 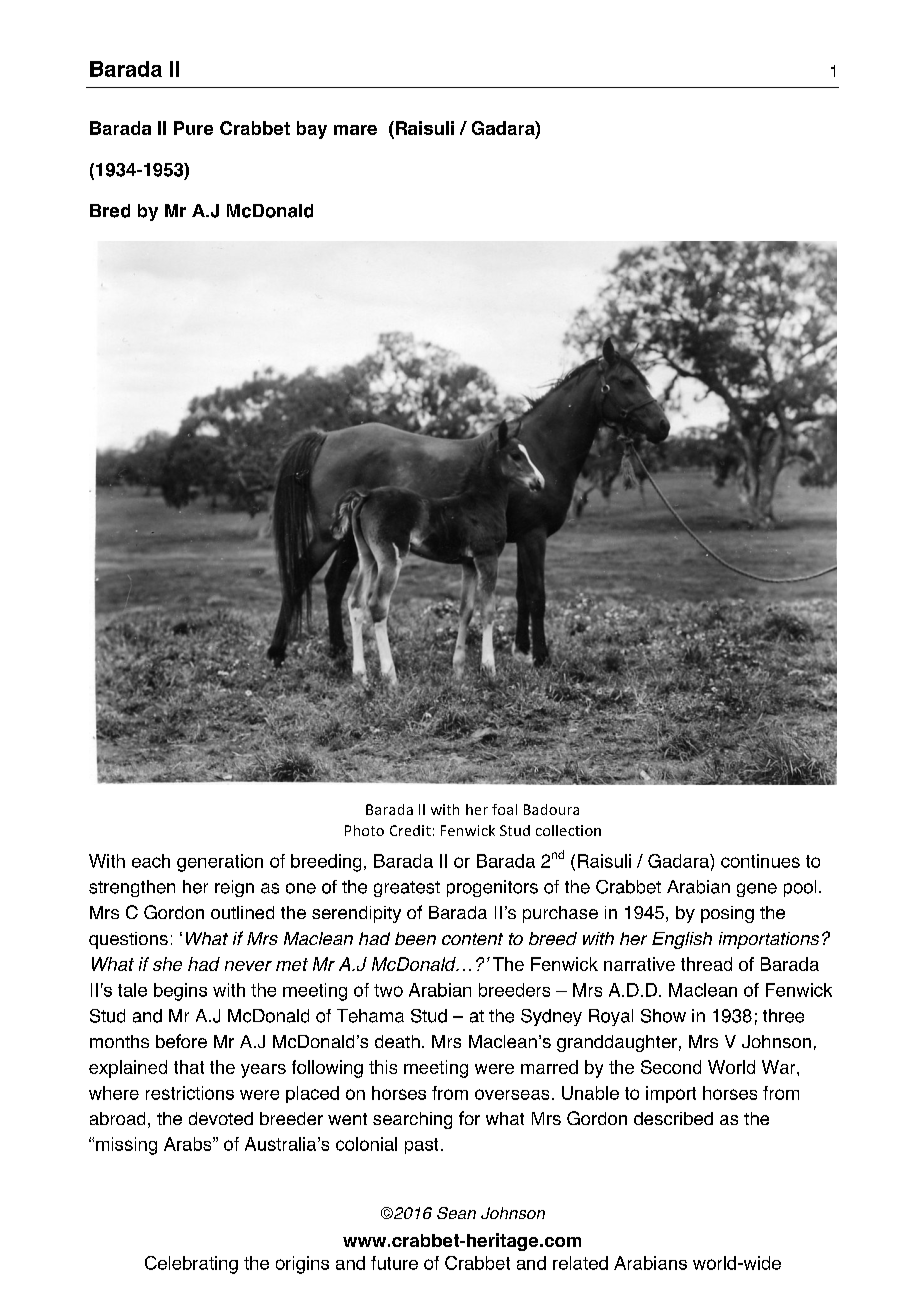 I want to click on mare, so click(x=355, y=130).
